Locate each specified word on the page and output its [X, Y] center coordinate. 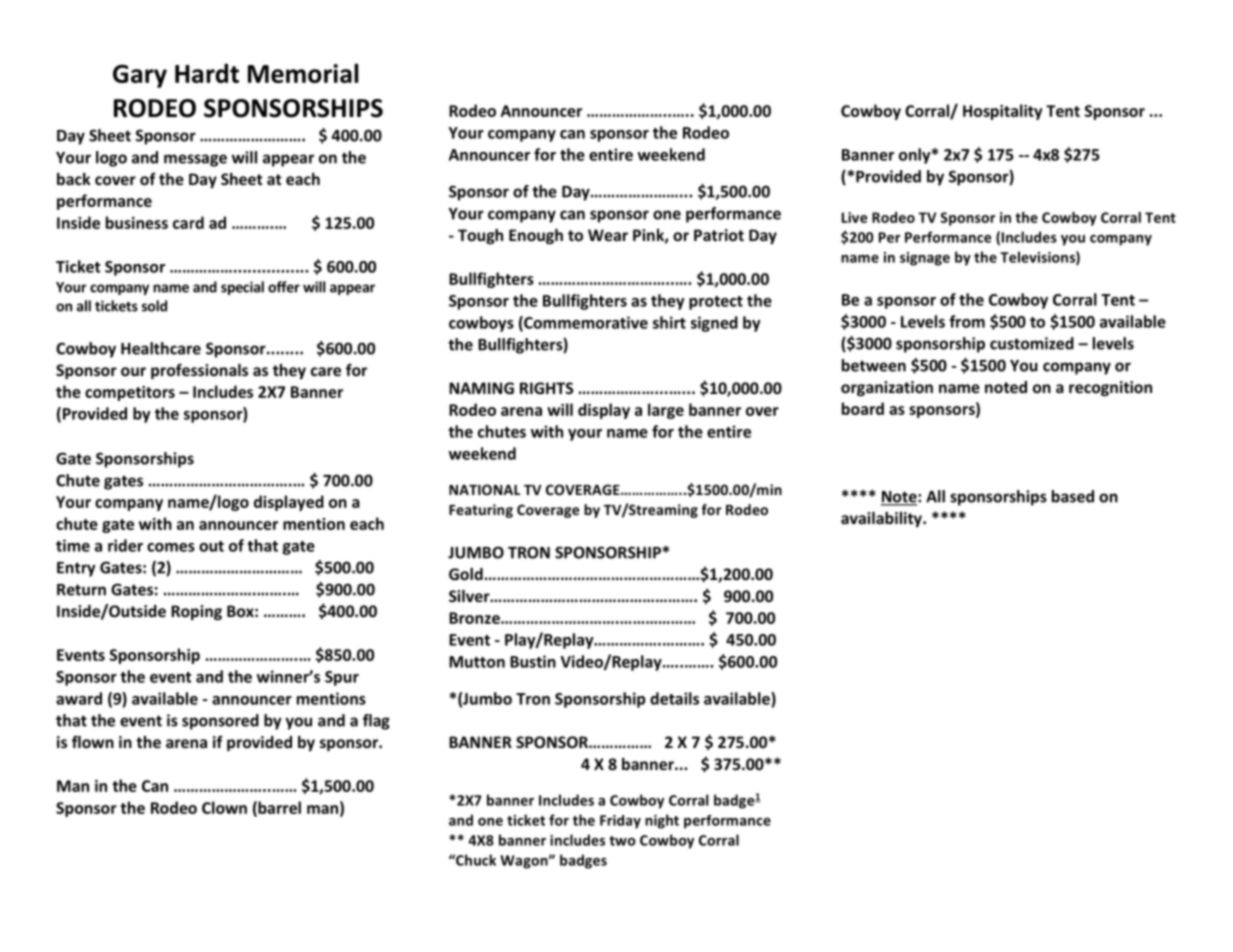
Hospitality [1002, 112]
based [1073, 496]
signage [925, 259]
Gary [140, 76]
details [674, 698]
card [188, 222]
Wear [608, 235]
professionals [199, 371]
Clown [224, 807]
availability [882, 519]
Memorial [303, 73]
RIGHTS [546, 388]
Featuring [481, 511]
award [79, 698]
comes [171, 547]
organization [887, 388]
